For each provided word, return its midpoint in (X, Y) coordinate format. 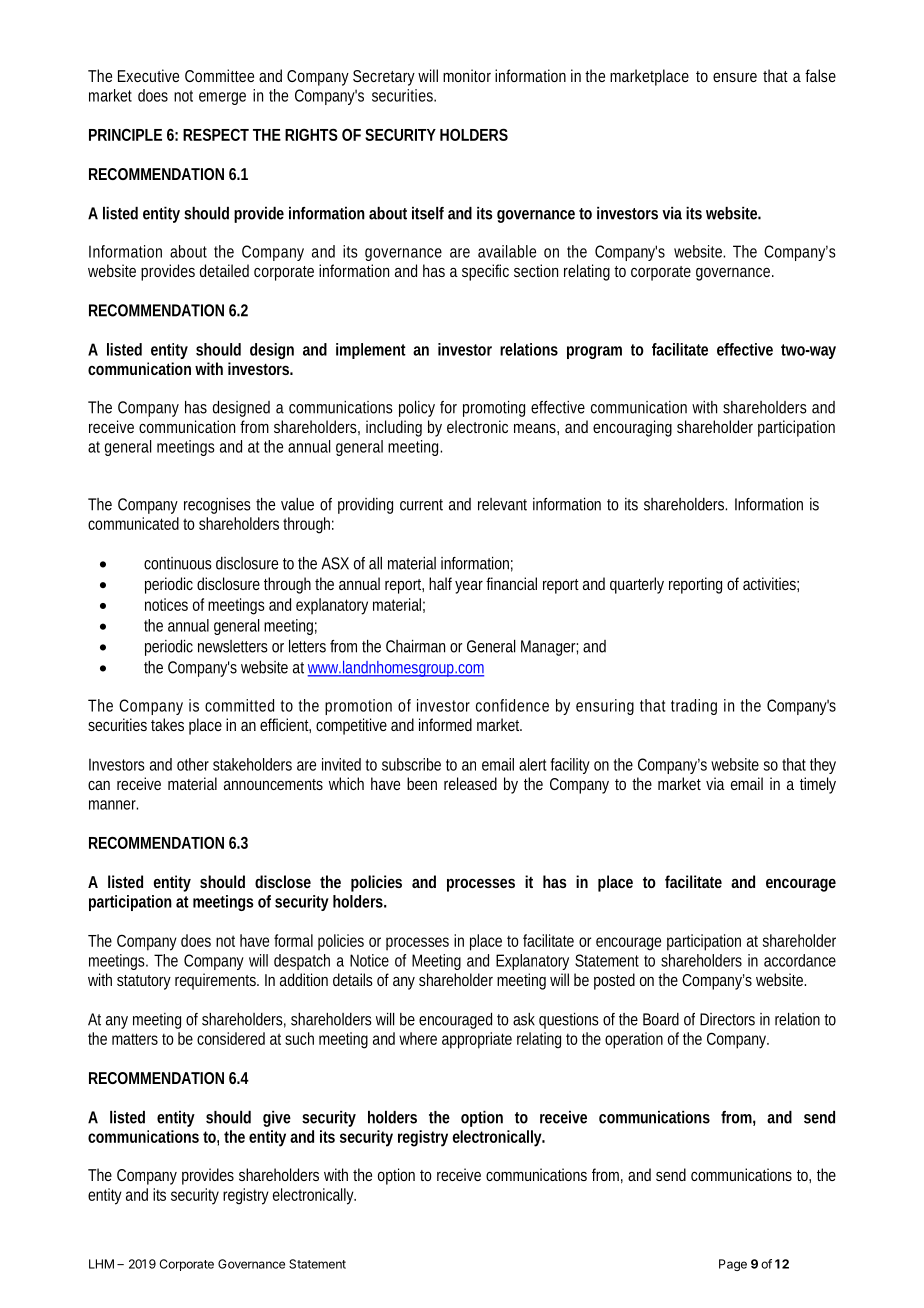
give (277, 1119)
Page (733, 1265)
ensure (735, 77)
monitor (467, 75)
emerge (222, 98)
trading (694, 707)
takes (167, 724)
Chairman (415, 646)
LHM (101, 1264)
